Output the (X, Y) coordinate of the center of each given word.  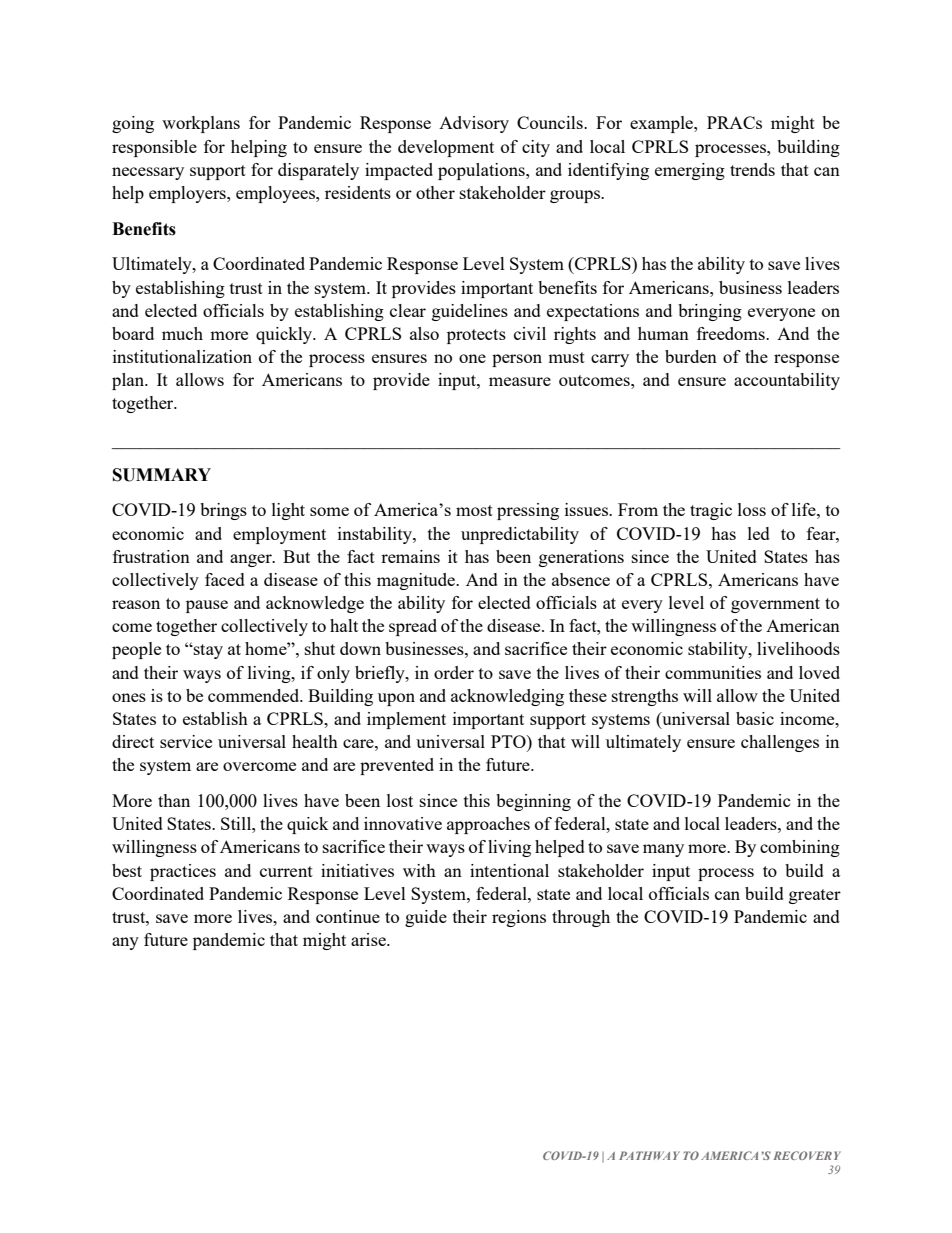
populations (482, 171)
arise (369, 939)
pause (207, 606)
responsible (154, 148)
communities (713, 672)
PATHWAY (649, 1155)
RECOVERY (807, 1155)
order (454, 672)
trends (752, 169)
